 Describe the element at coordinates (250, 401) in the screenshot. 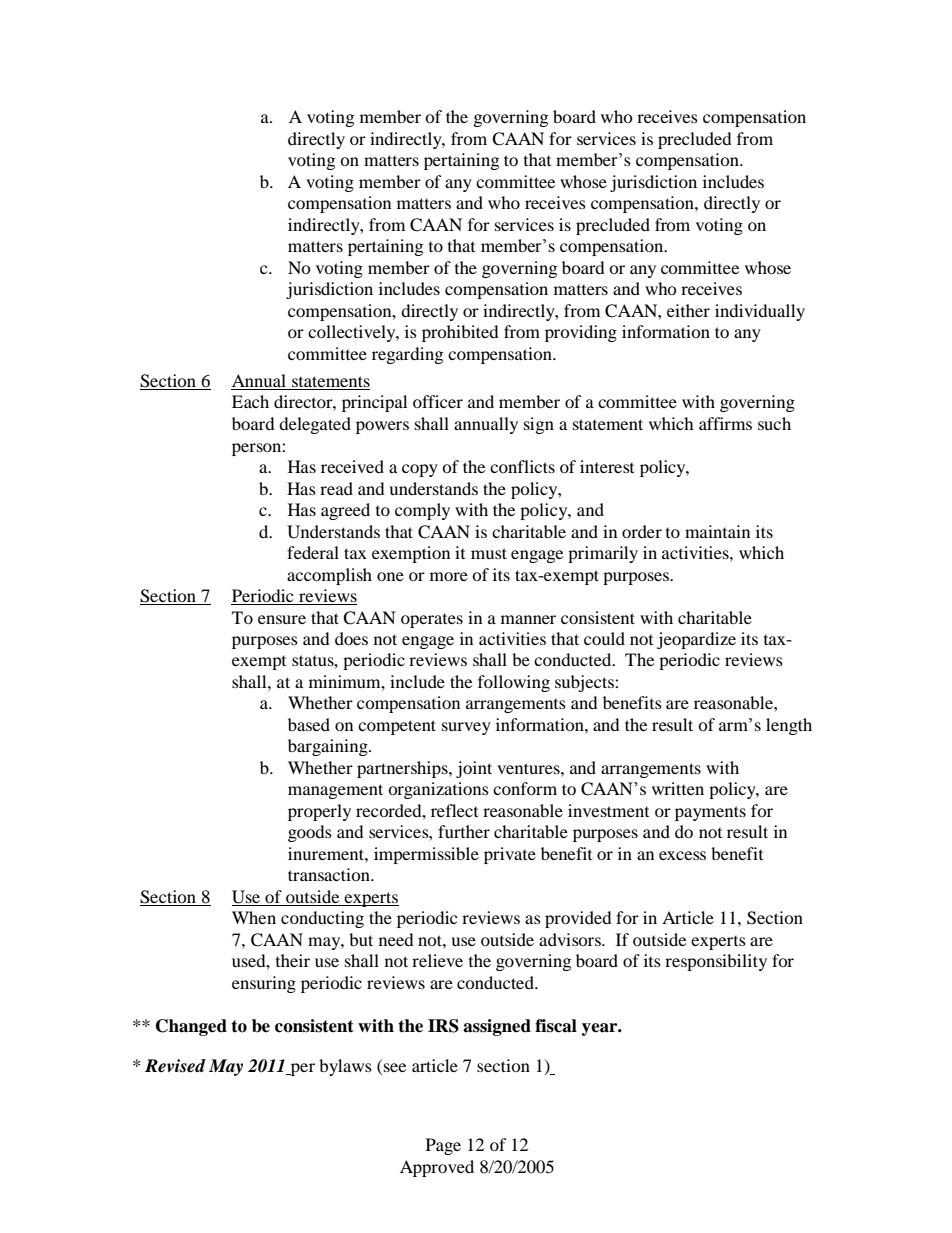

I see `Each` at that location.
